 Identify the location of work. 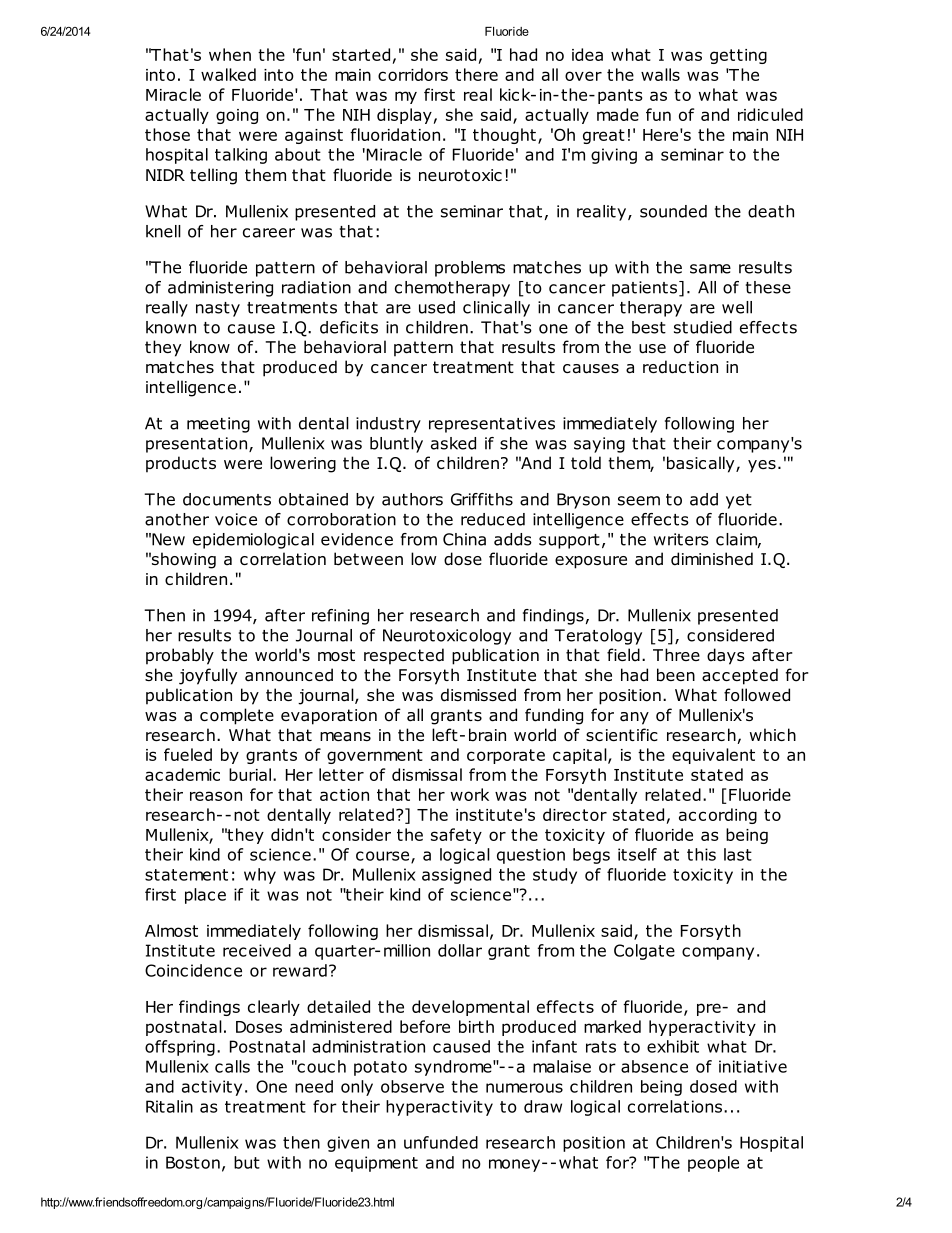
(470, 794).
